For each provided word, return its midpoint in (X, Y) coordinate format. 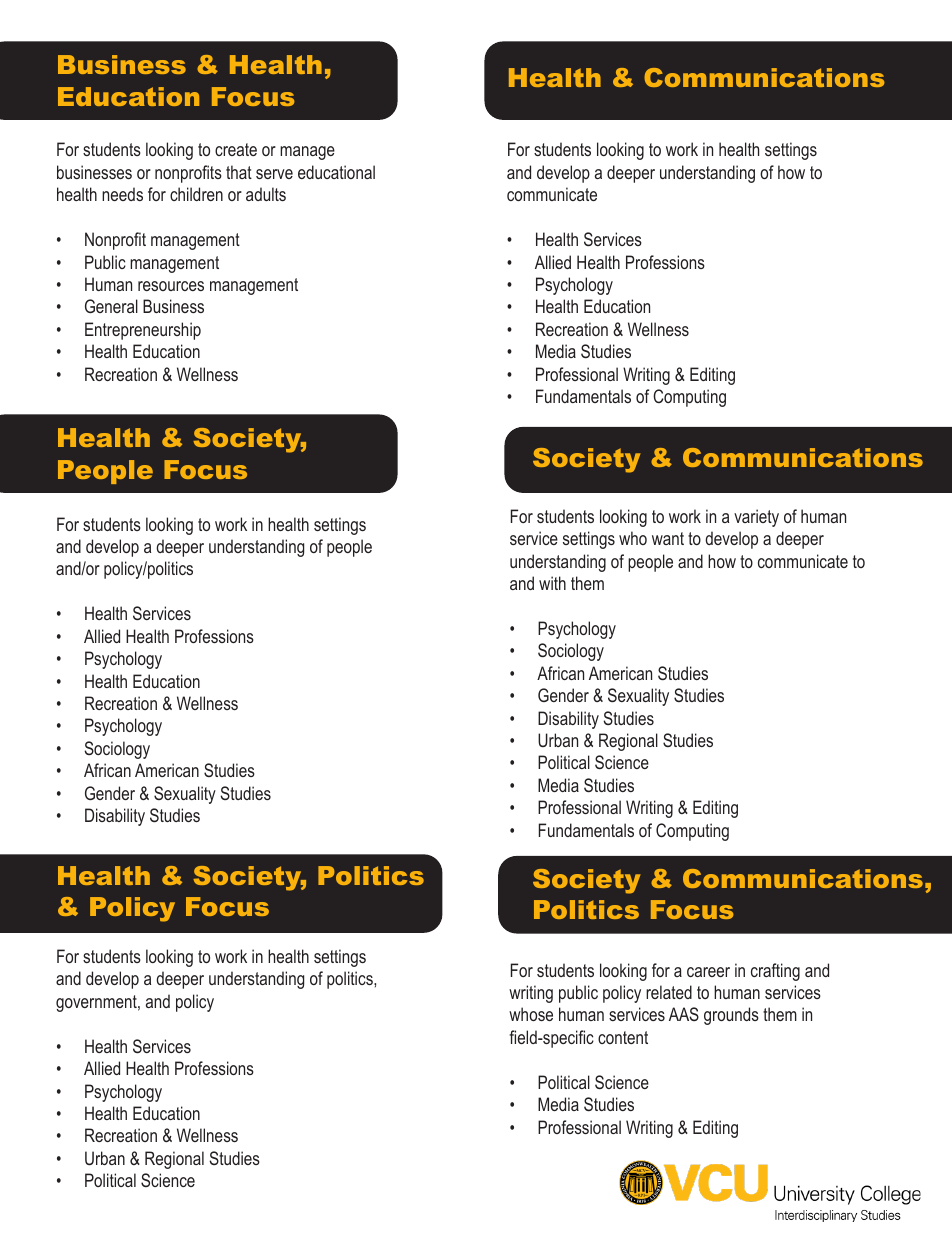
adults (266, 194)
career (708, 972)
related (669, 992)
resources (171, 286)
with (552, 583)
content (623, 1037)
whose (531, 1014)
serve (274, 174)
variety (756, 518)
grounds (731, 1016)
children (196, 194)
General (111, 306)
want (668, 538)
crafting (775, 972)
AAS (684, 1014)
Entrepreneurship (143, 331)
